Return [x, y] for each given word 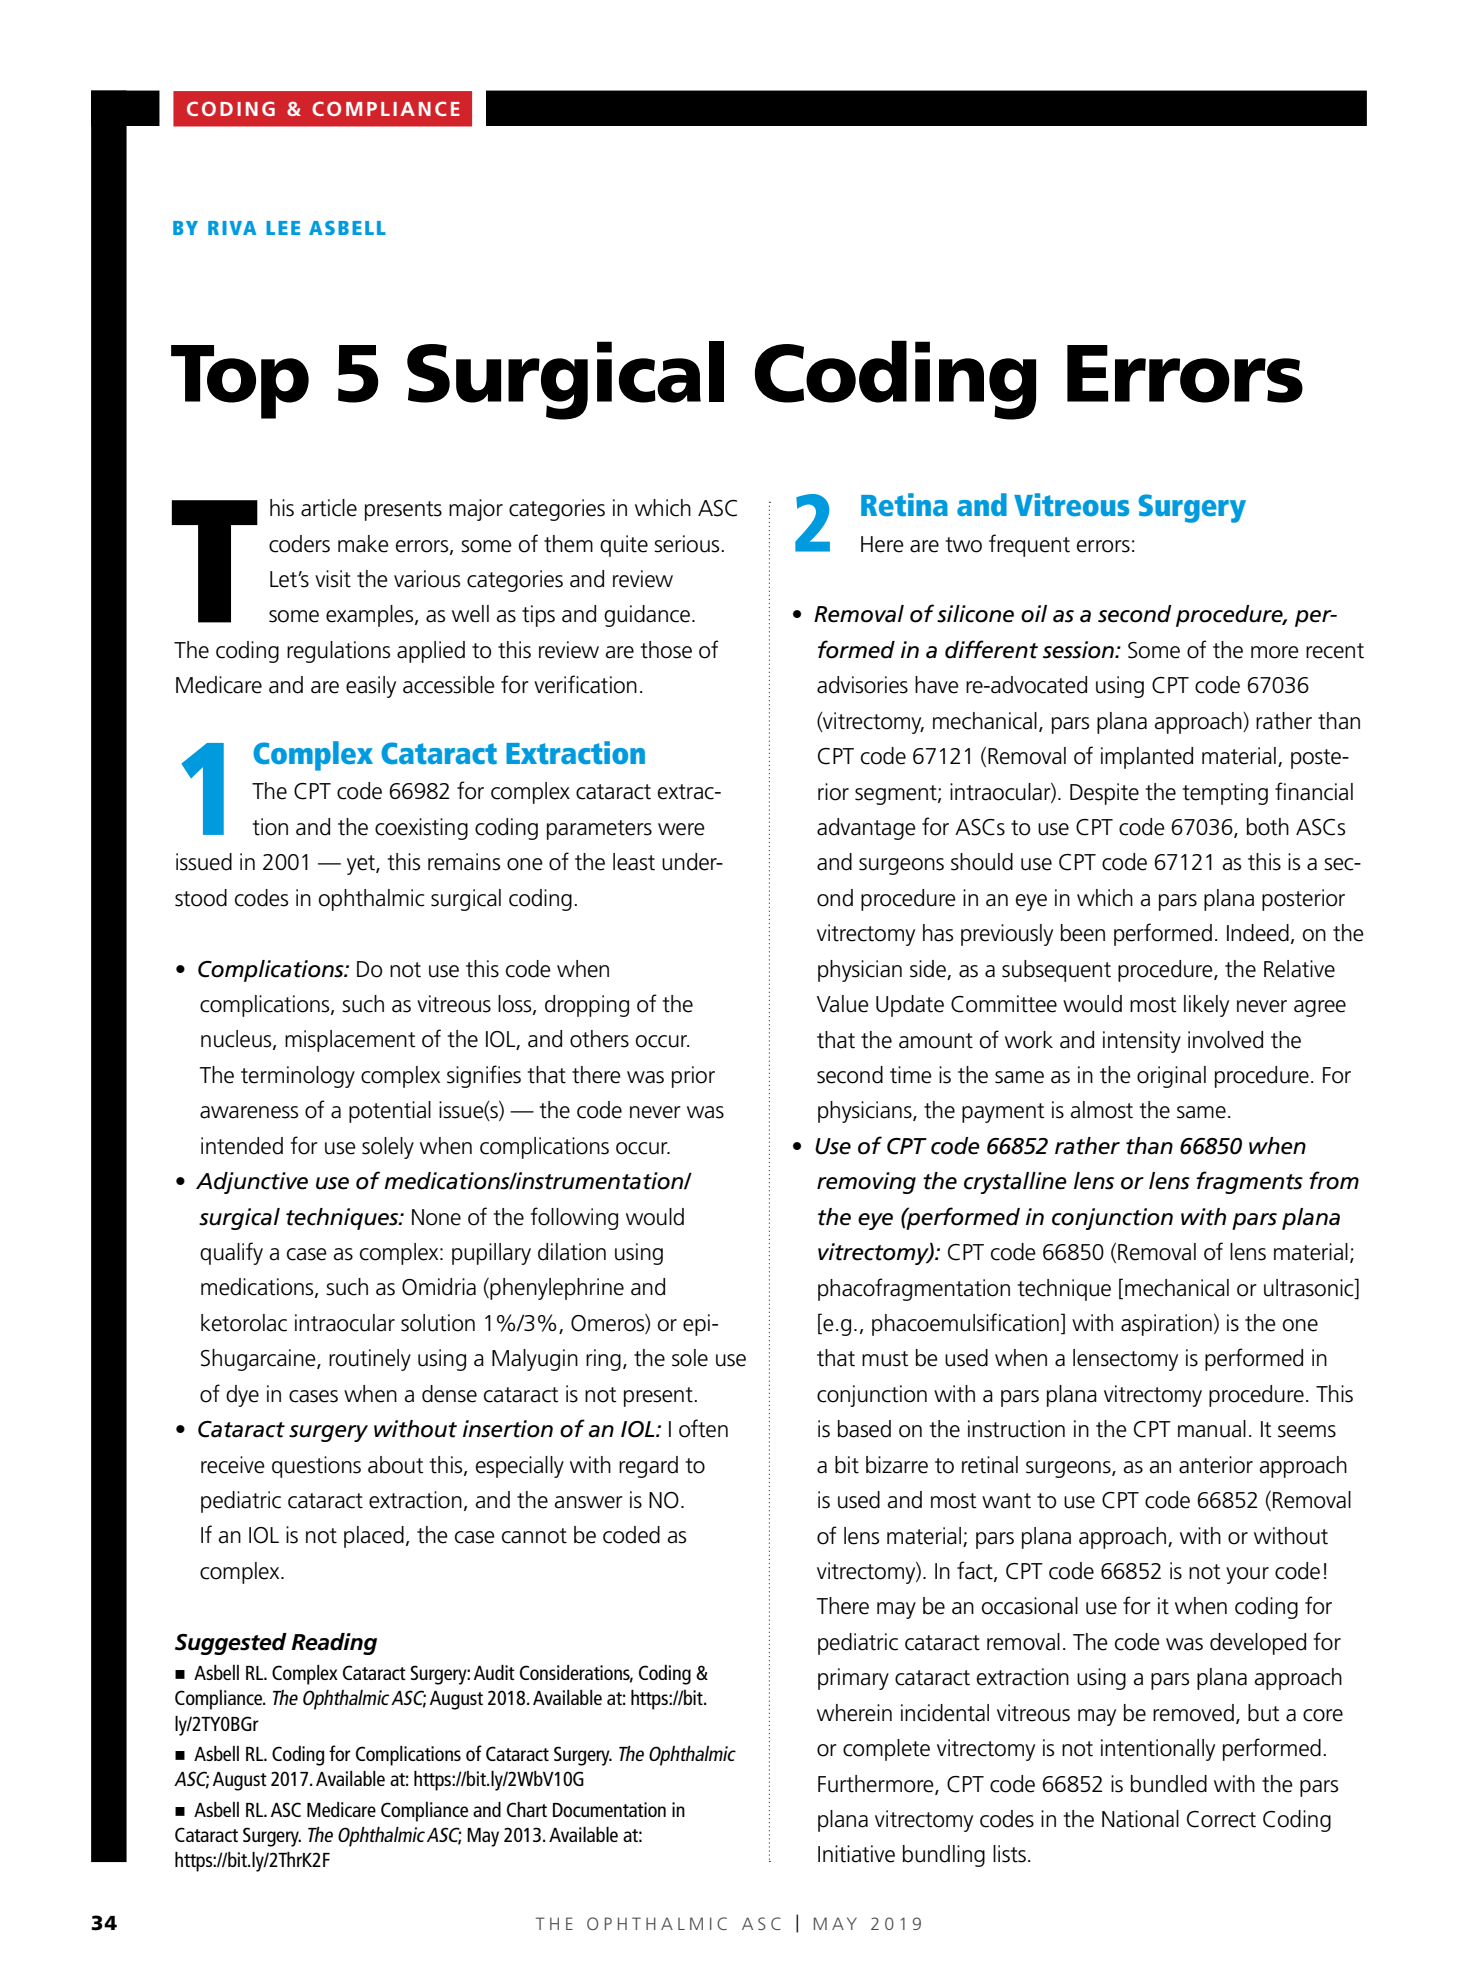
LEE [283, 228]
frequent [1029, 545]
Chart [527, 1809]
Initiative [856, 1854]
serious [688, 544]
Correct [1221, 1819]
